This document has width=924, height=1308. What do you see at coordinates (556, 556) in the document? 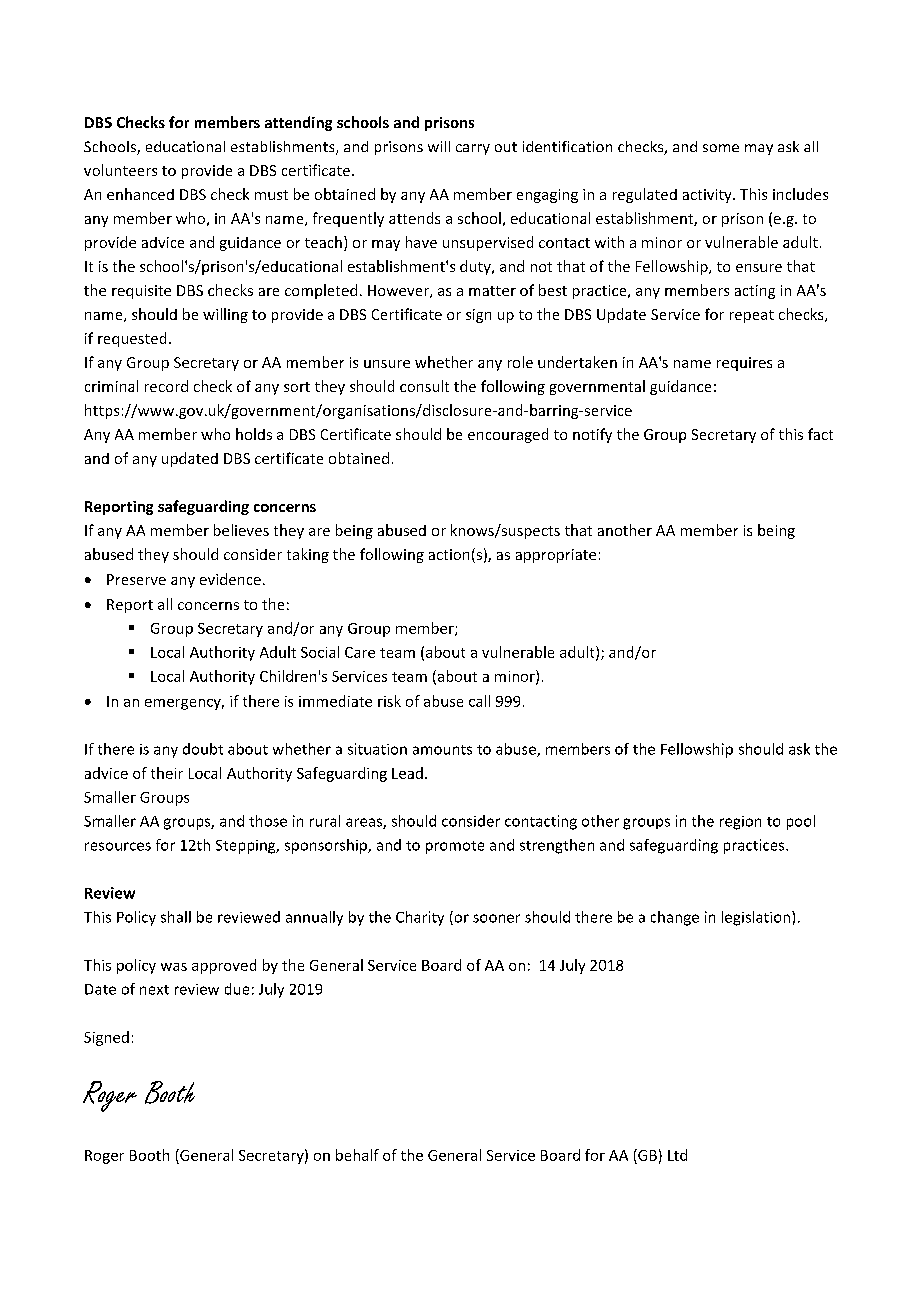
I see `appropriate` at bounding box center [556, 556].
